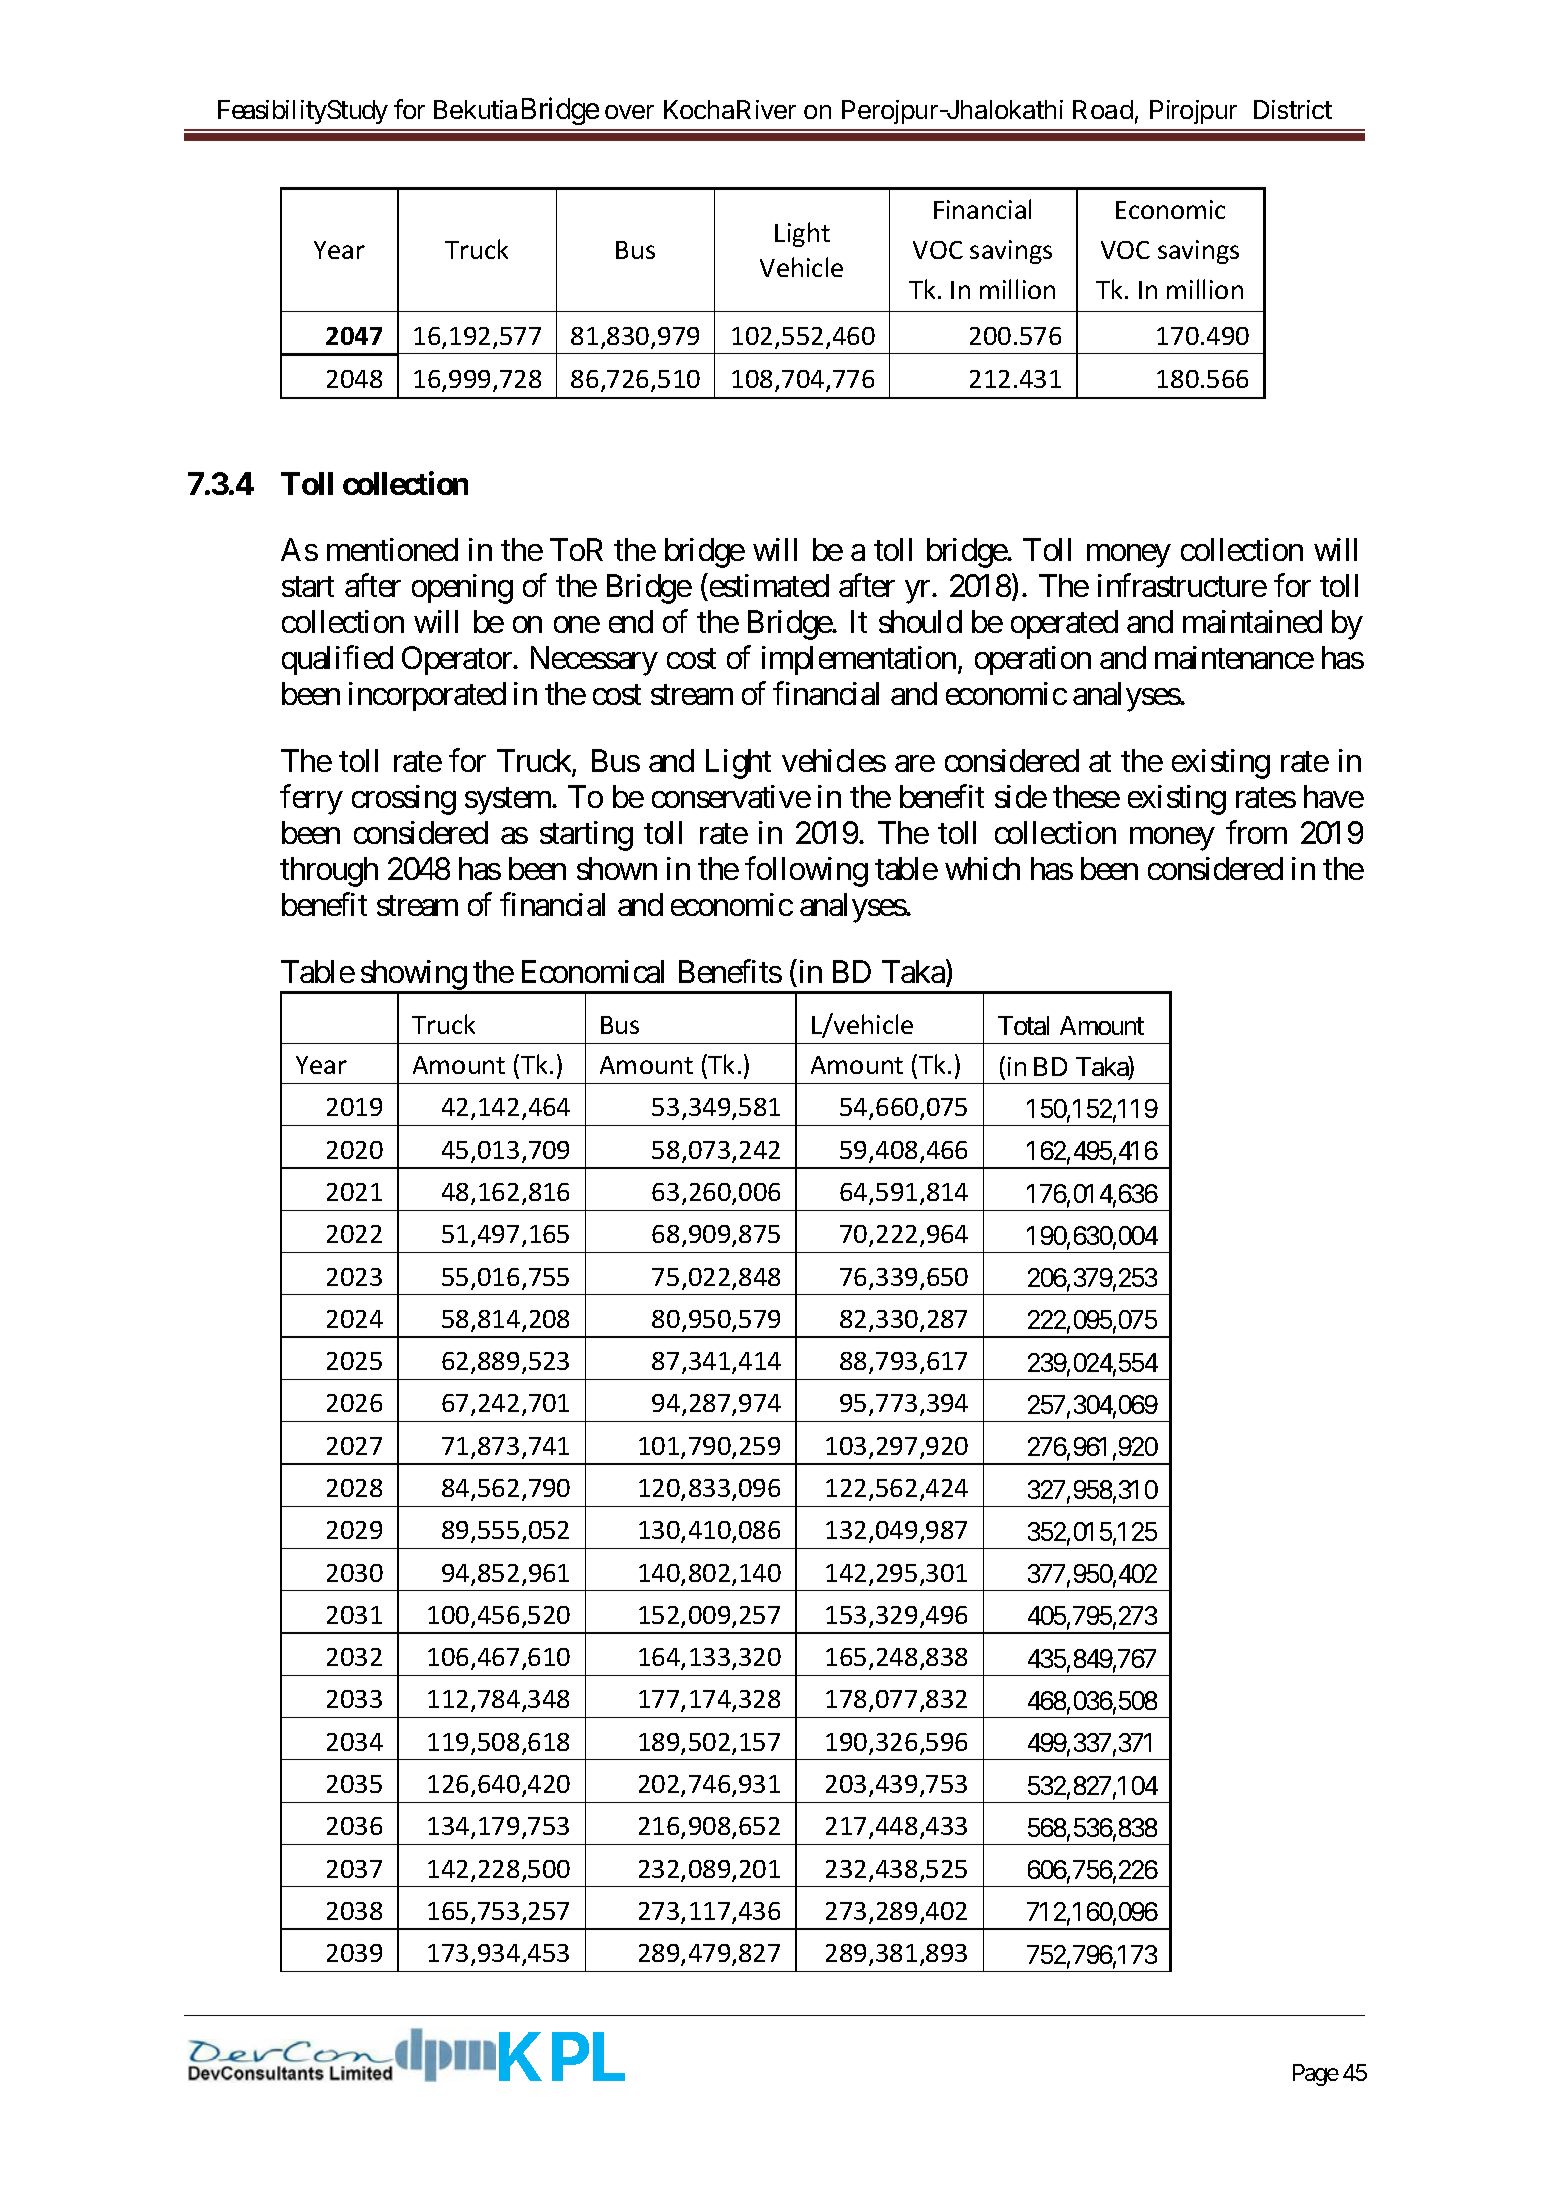  What do you see at coordinates (629, 112) in the page?
I see `over` at bounding box center [629, 112].
